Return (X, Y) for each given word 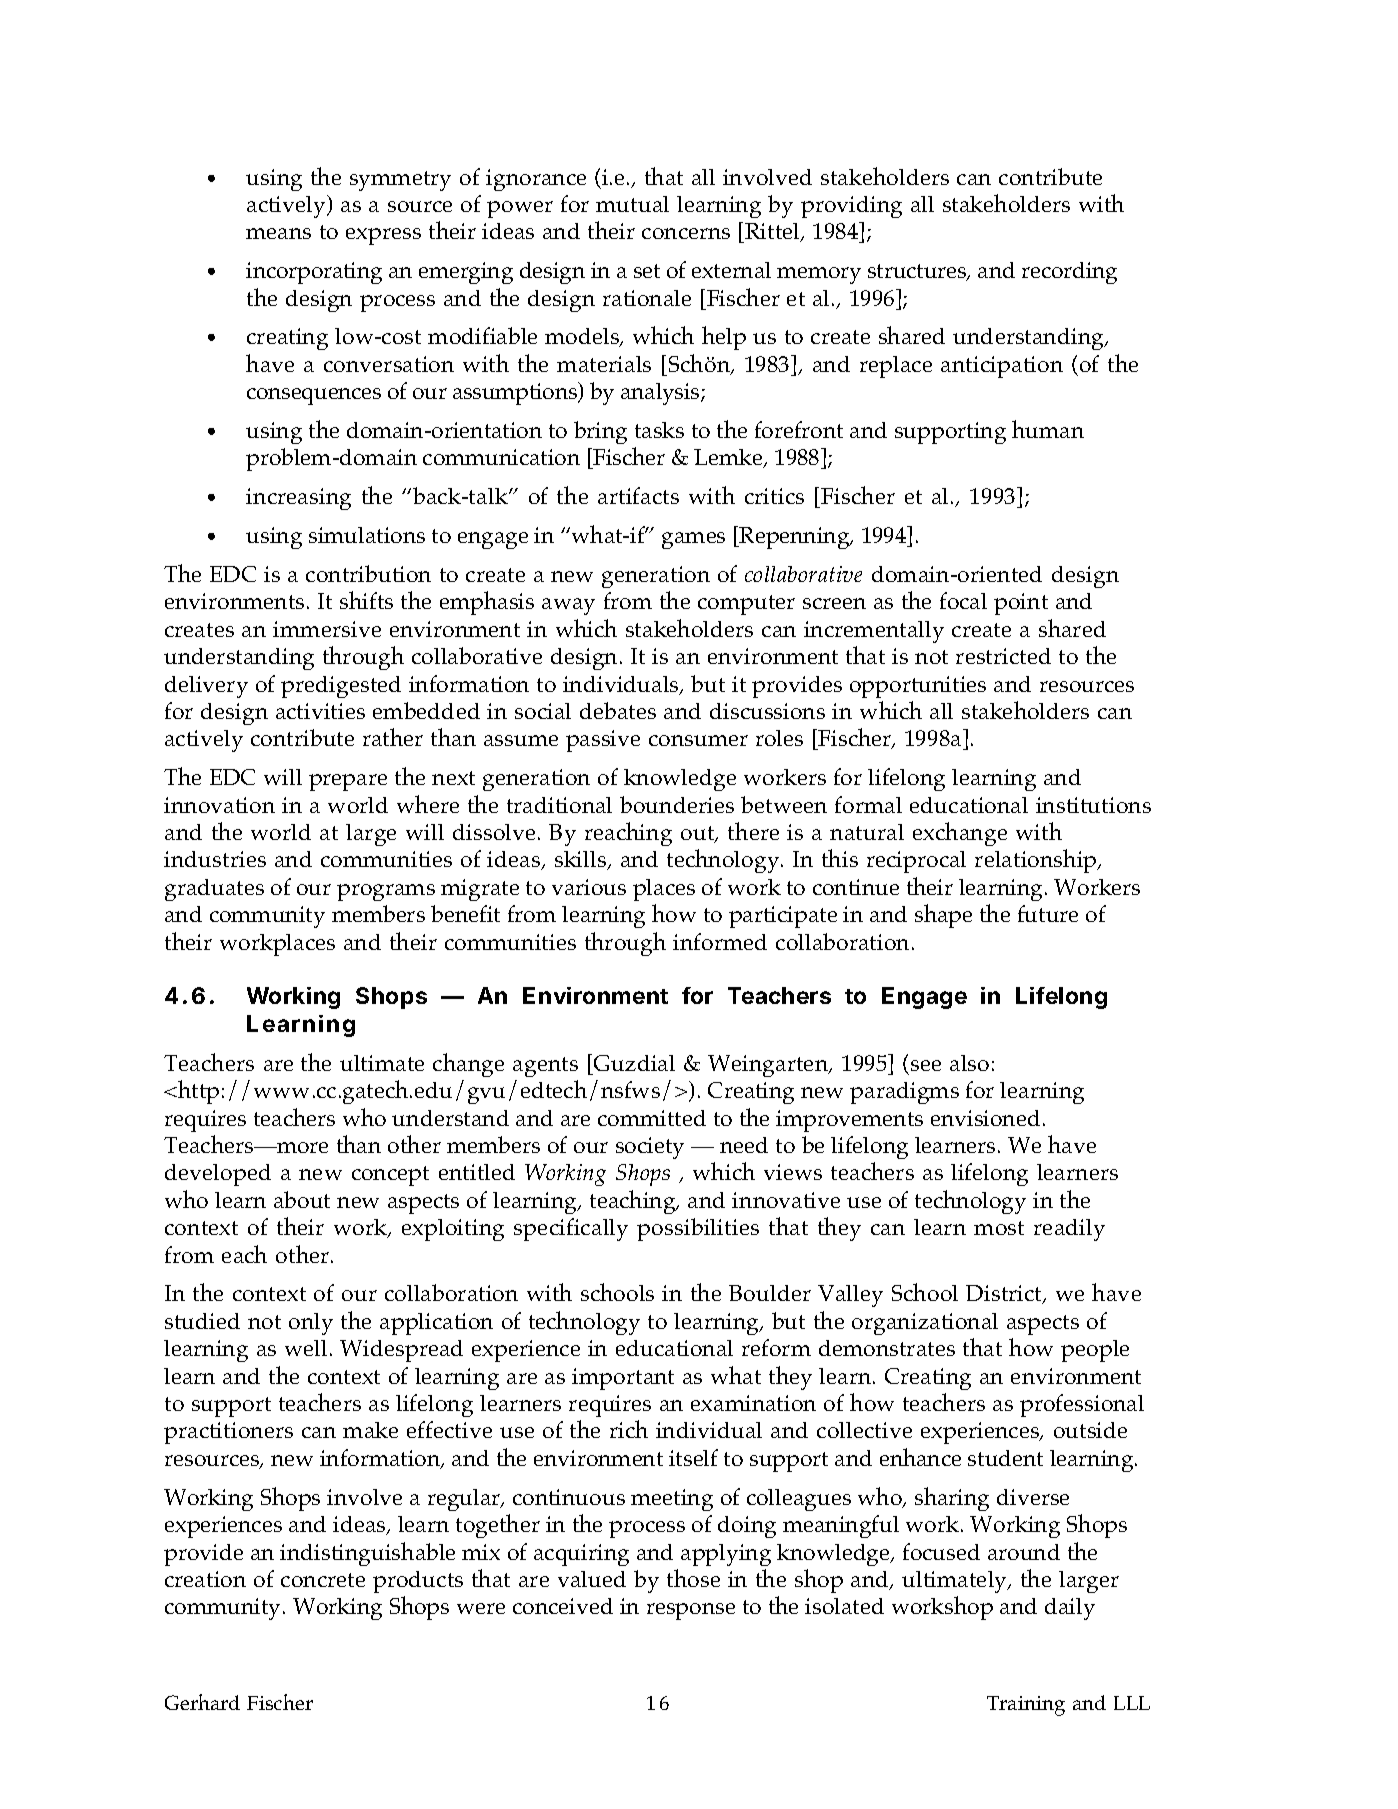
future (1048, 913)
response (691, 1611)
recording (1069, 273)
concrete (323, 1580)
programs (386, 892)
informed (720, 941)
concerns (686, 233)
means (278, 233)
